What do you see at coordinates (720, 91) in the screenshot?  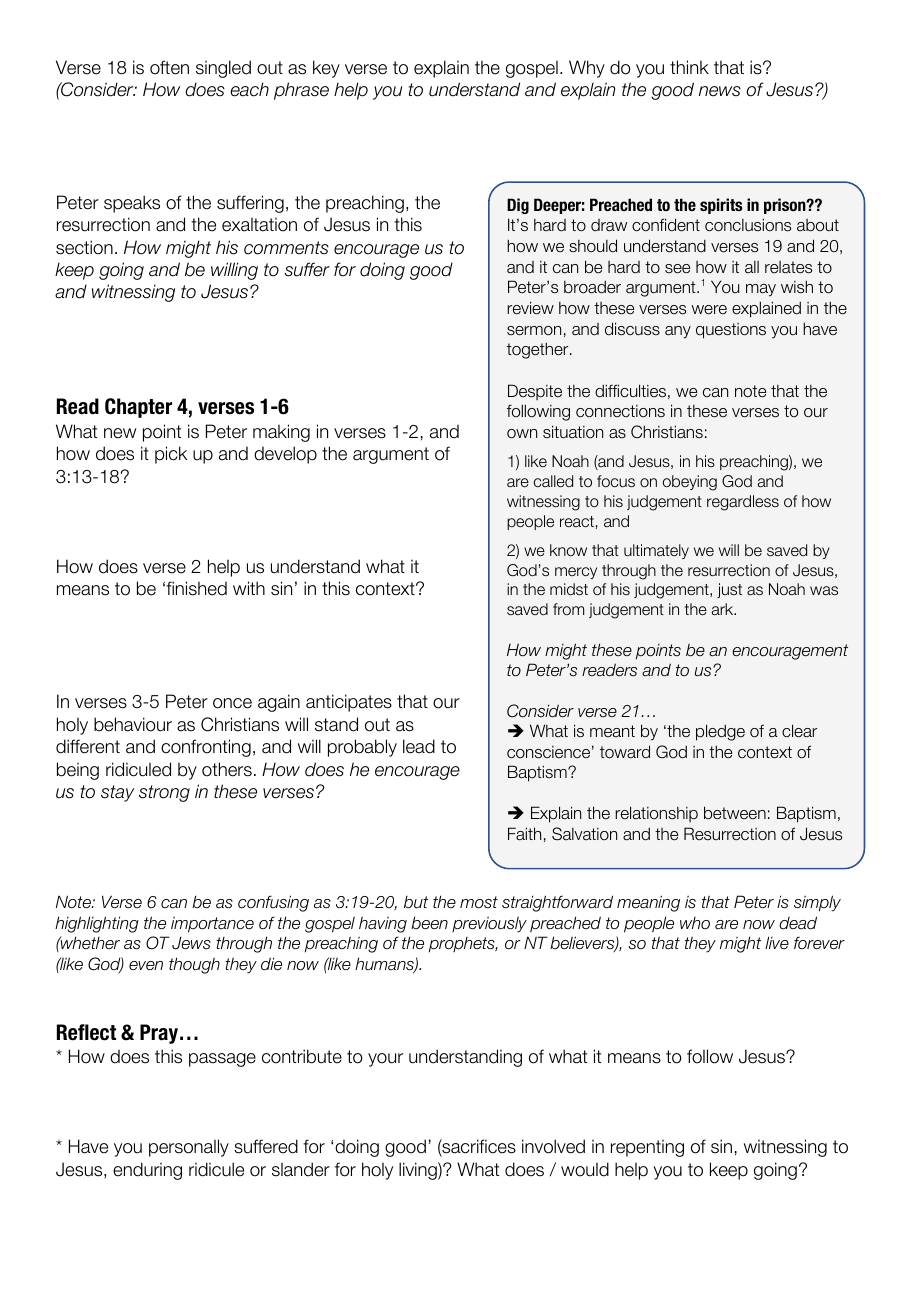 I see `news` at bounding box center [720, 91].
